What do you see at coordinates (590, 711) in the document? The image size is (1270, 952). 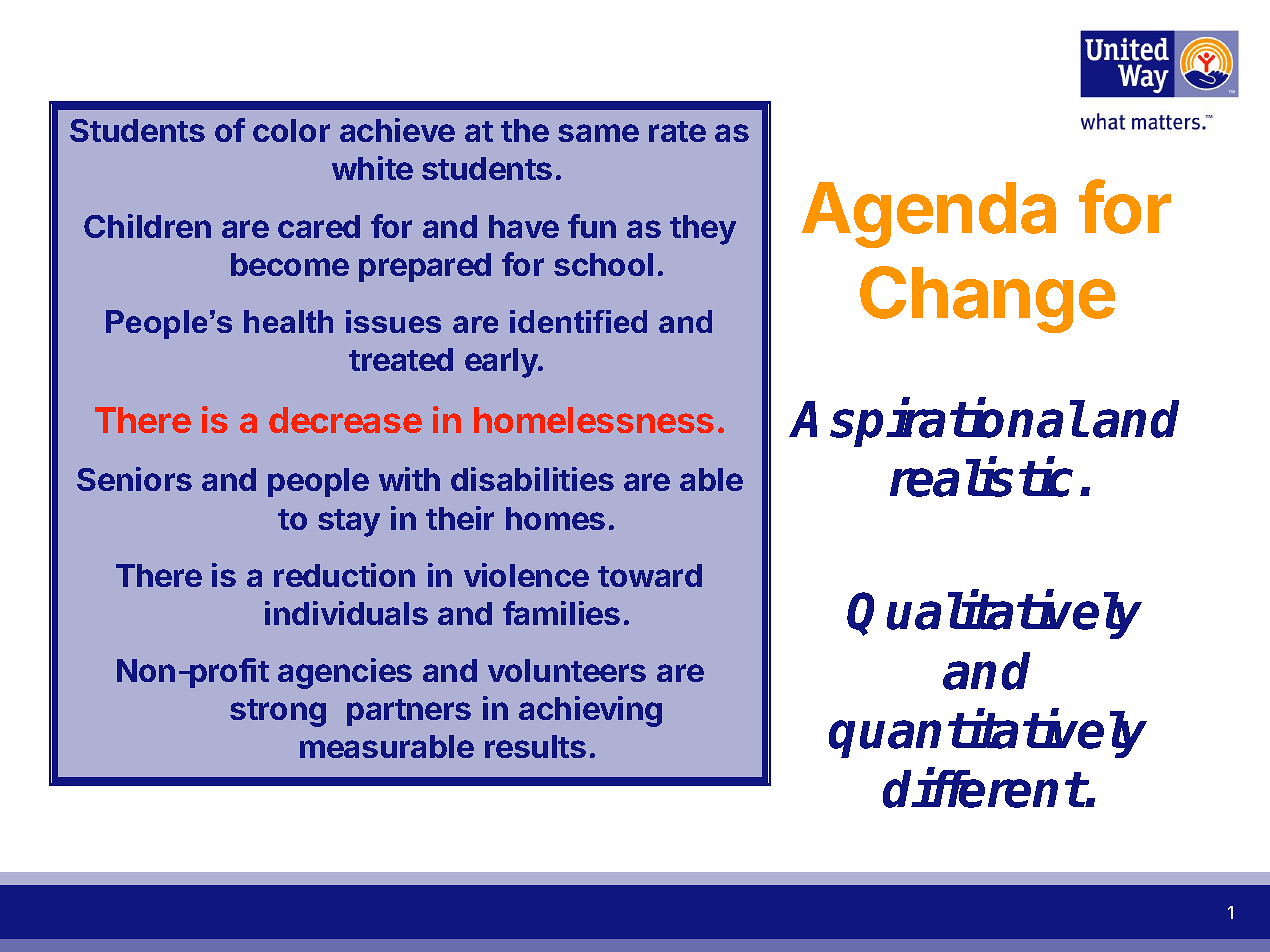 I see `achieving` at bounding box center [590, 711].
